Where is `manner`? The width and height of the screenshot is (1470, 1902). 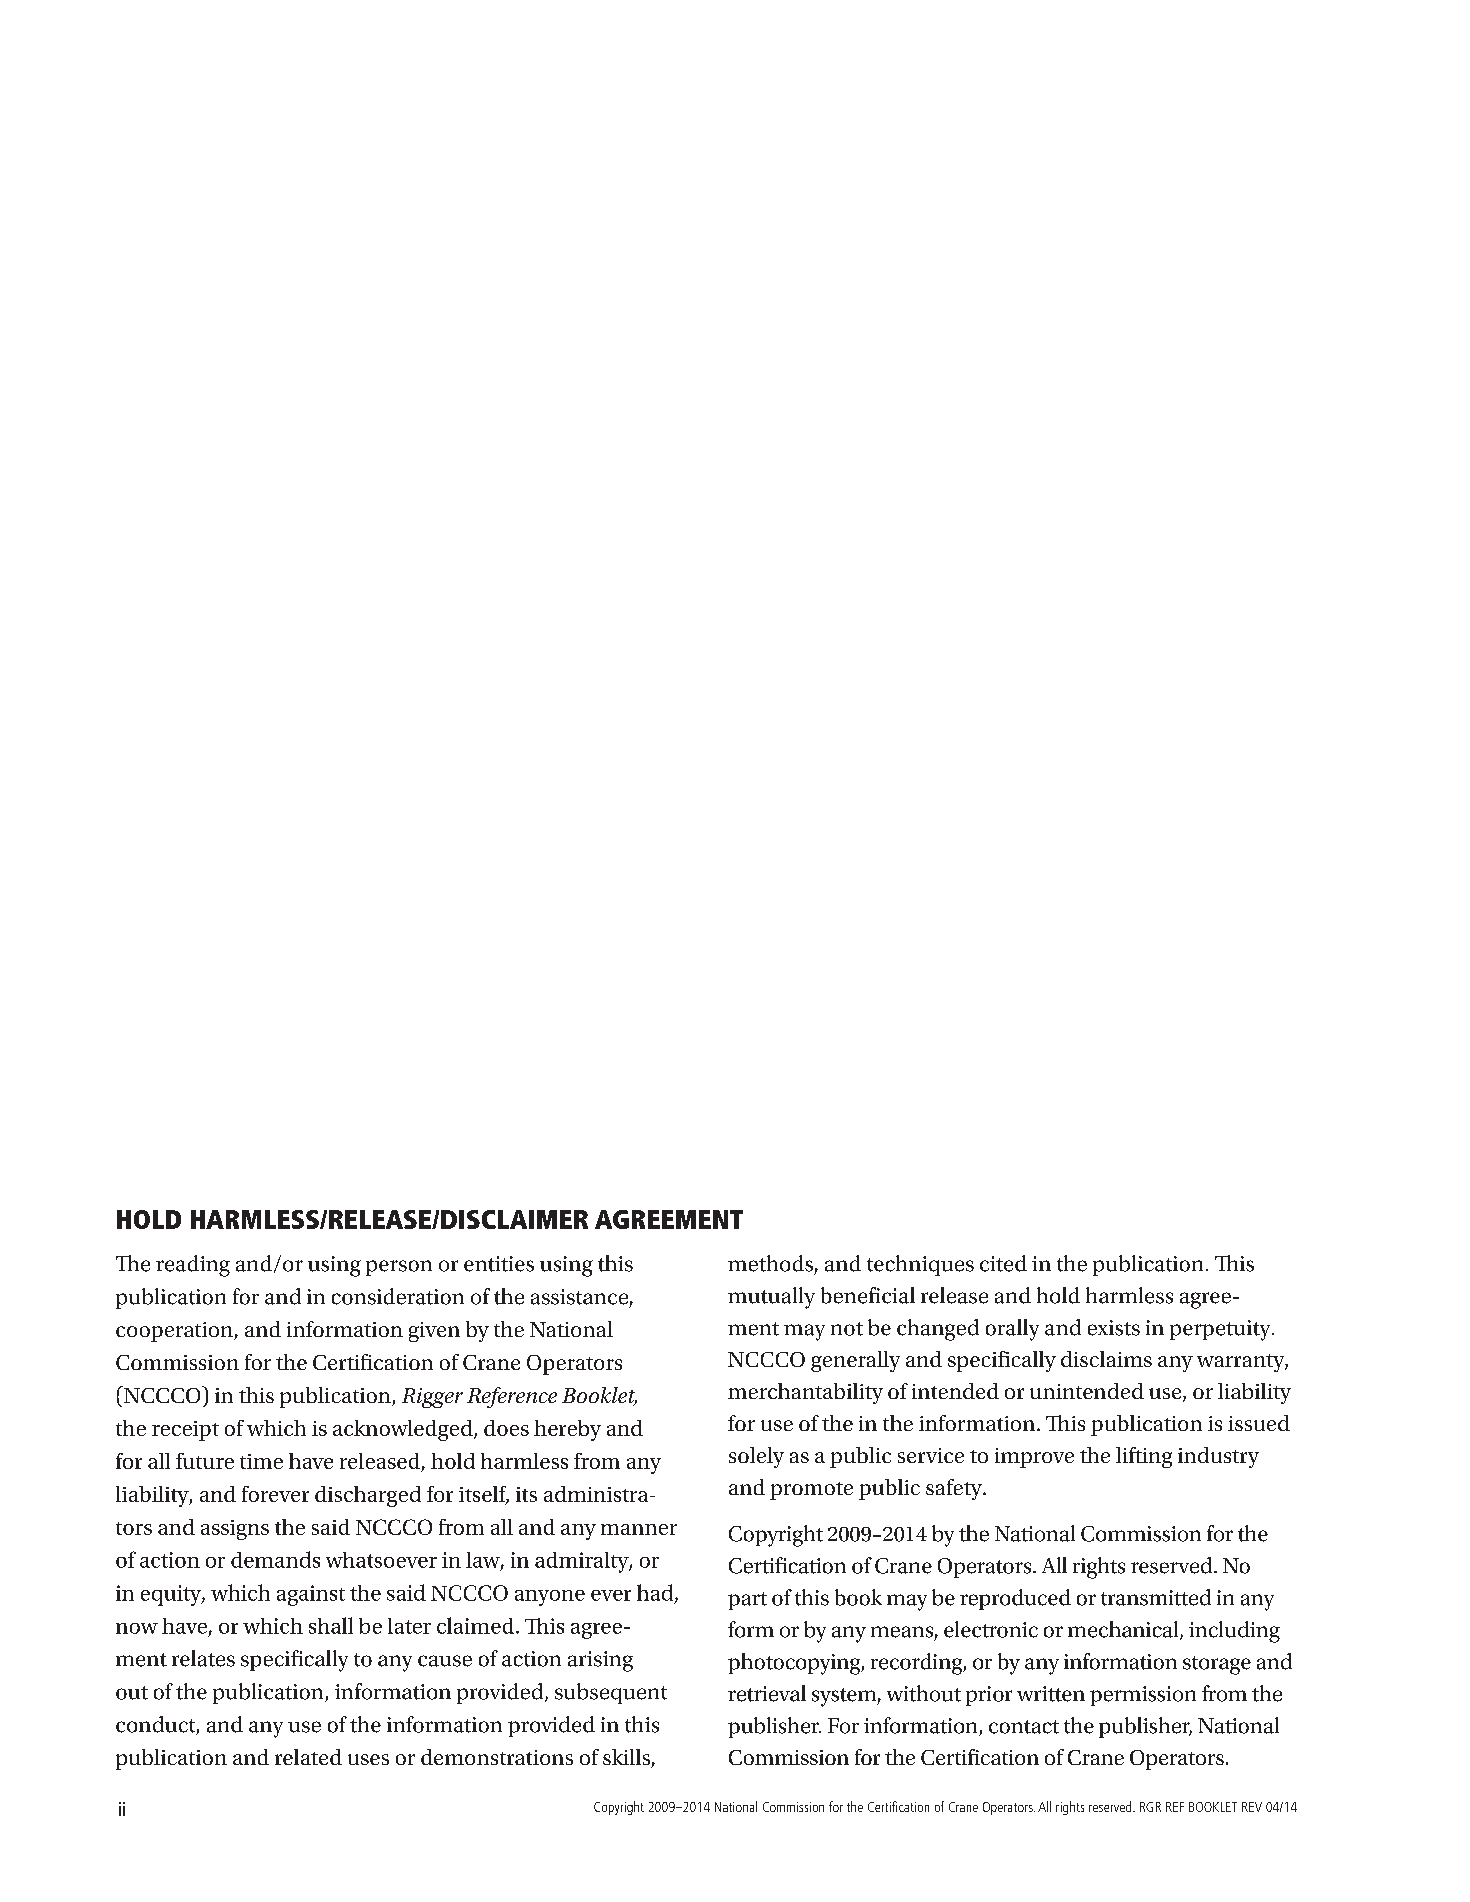 manner is located at coordinates (639, 1529).
